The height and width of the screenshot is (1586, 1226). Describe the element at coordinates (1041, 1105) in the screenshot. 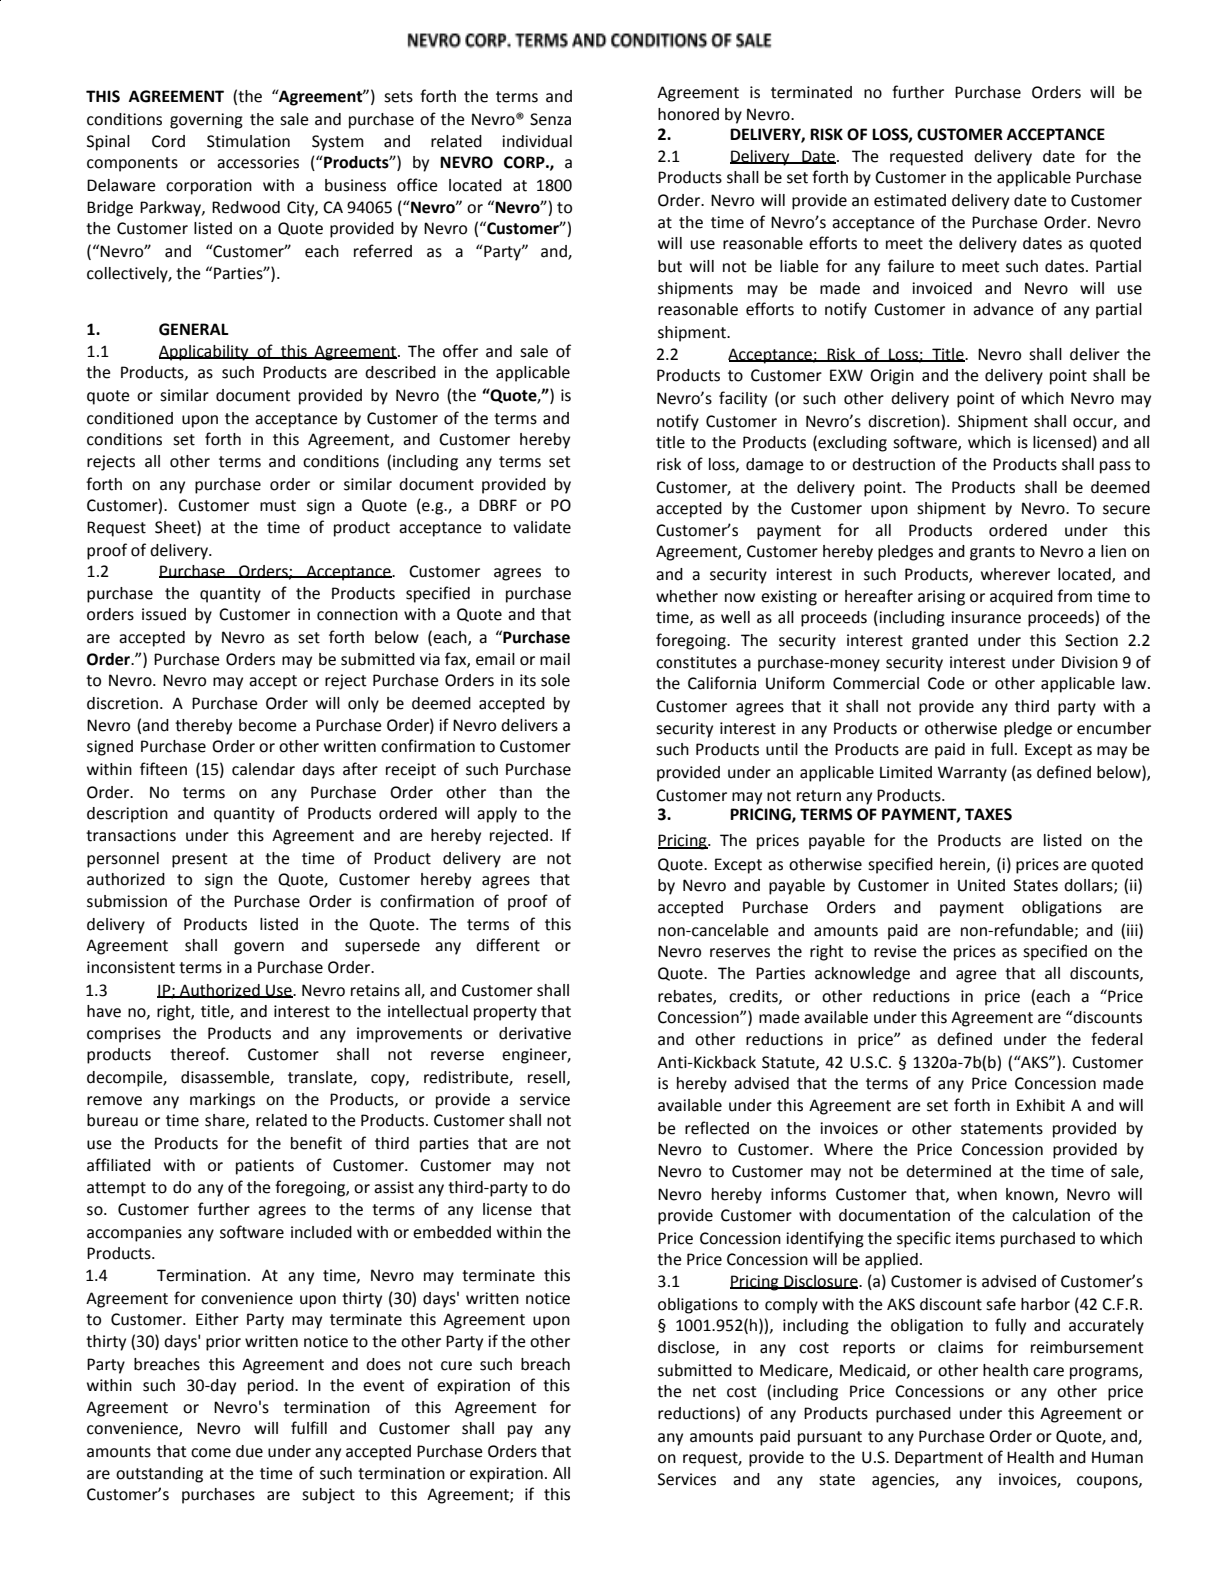

I see `Exhibit` at that location.
